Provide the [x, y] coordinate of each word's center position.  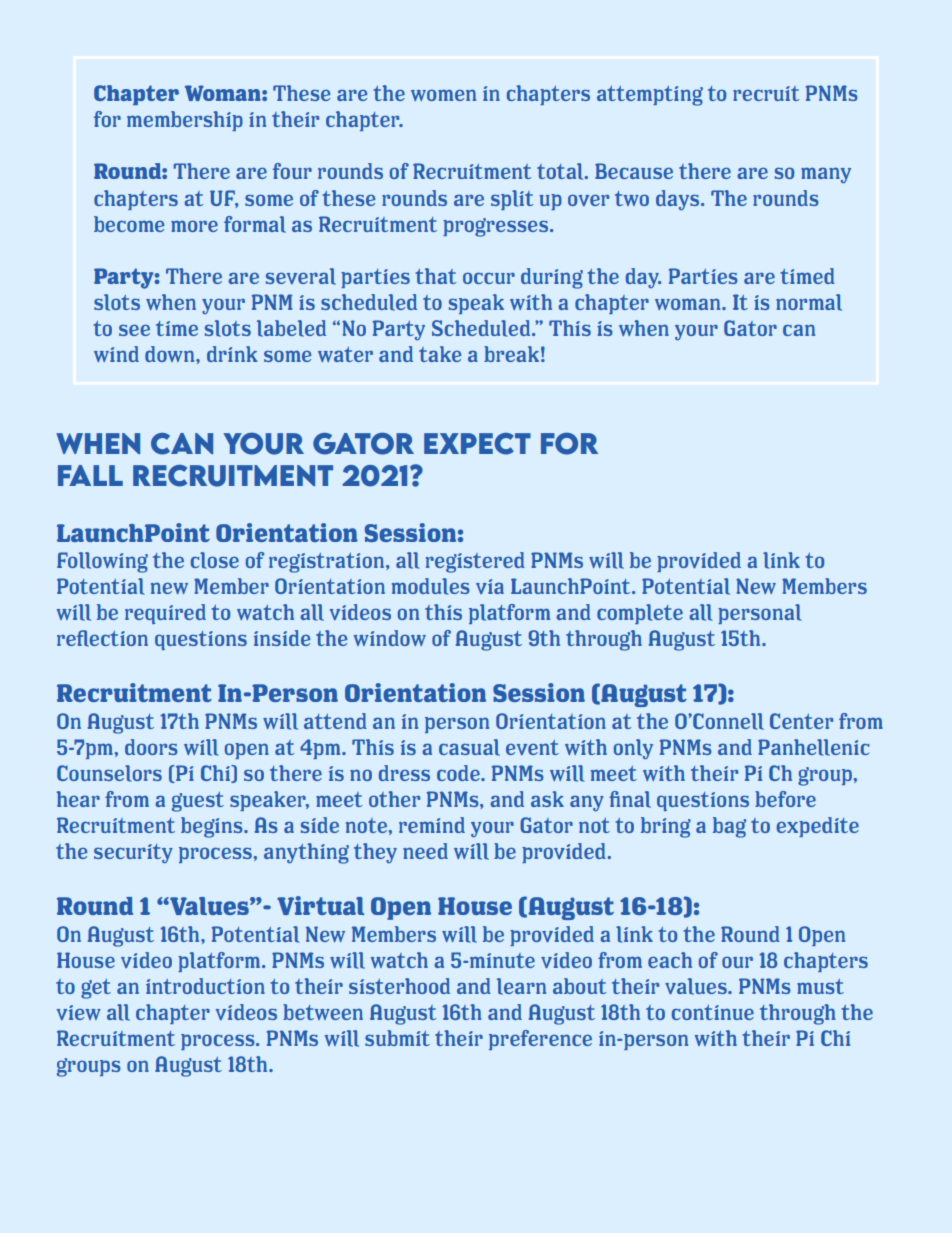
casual [469, 747]
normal [809, 302]
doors [151, 747]
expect [477, 444]
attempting [650, 96]
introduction [205, 986]
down [171, 354]
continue [713, 1012]
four [292, 171]
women [443, 95]
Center [801, 721]
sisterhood [399, 986]
